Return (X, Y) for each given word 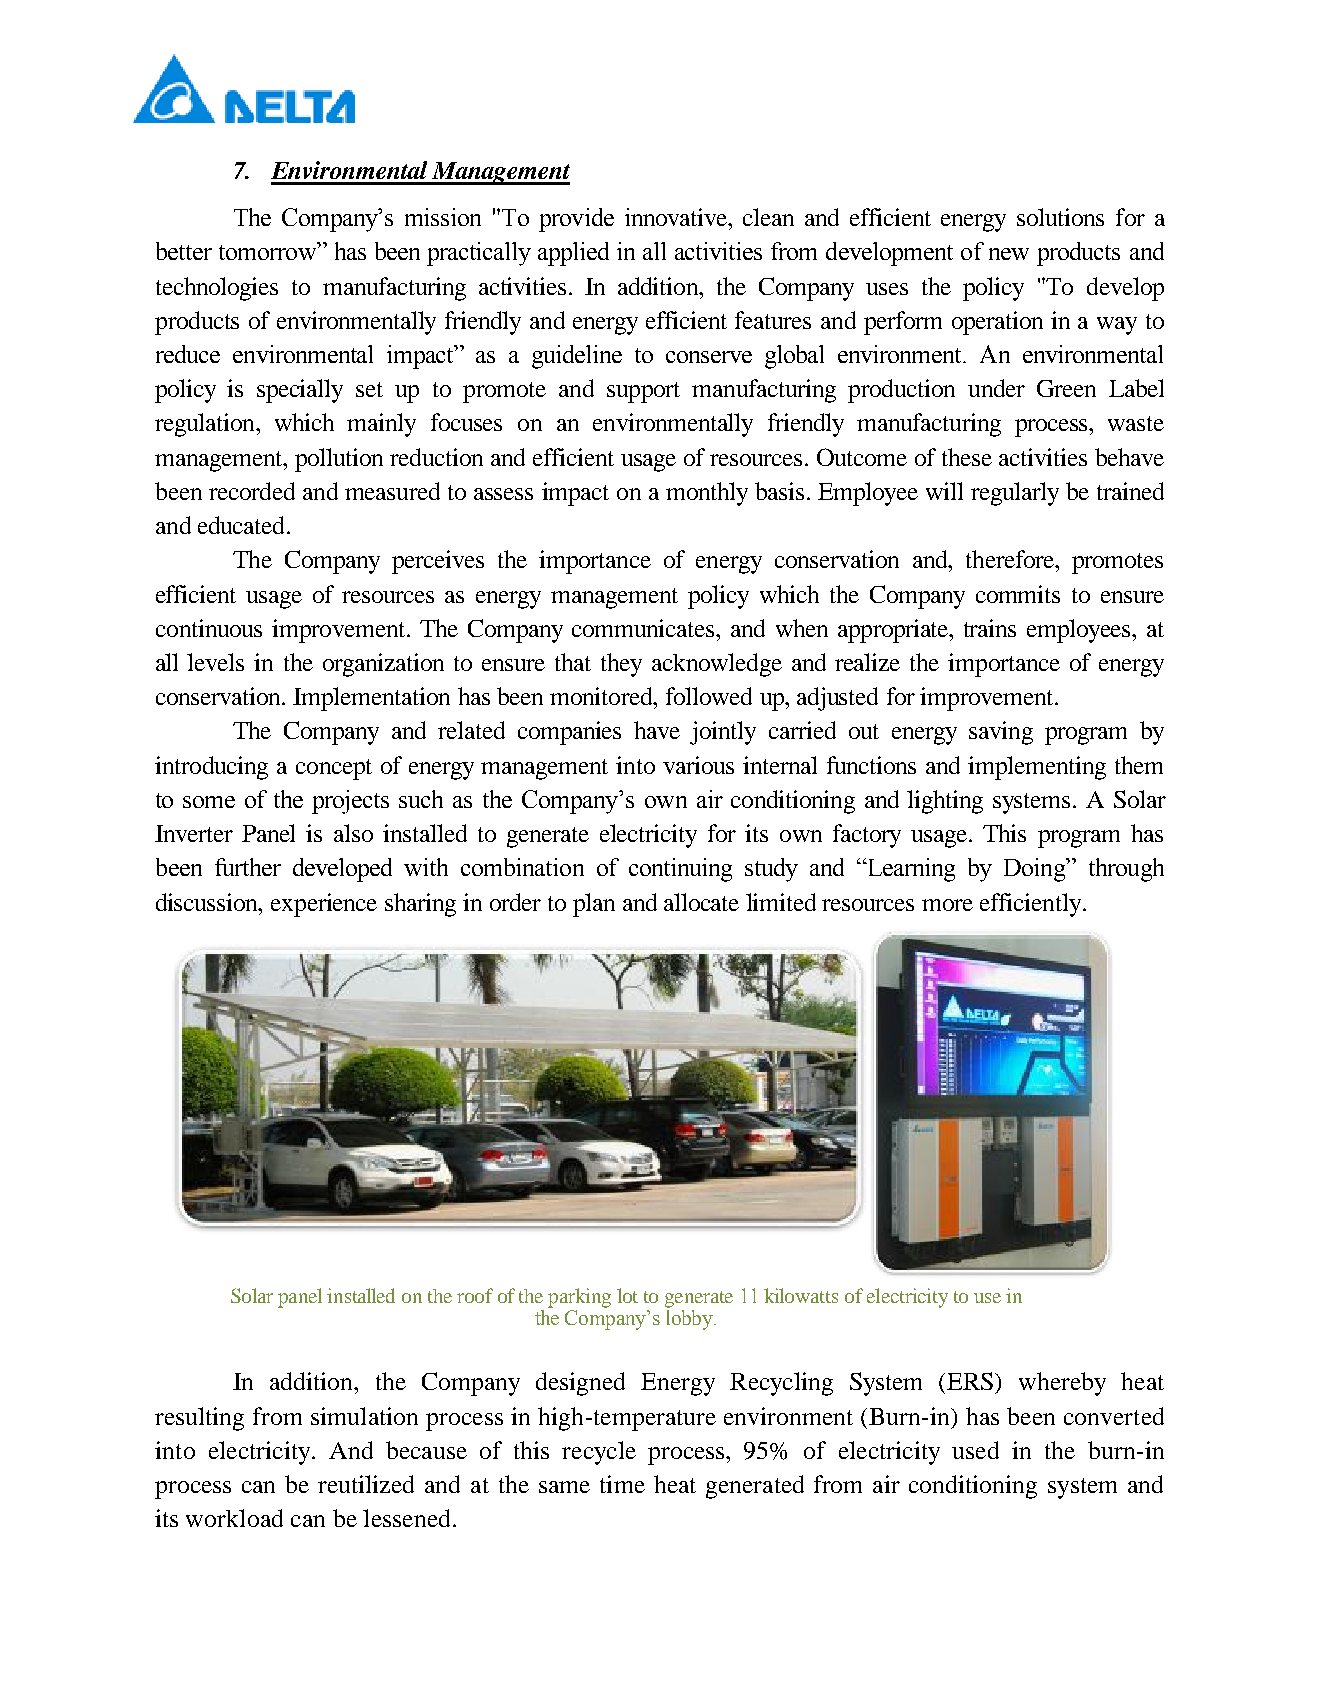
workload (234, 1518)
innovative (677, 217)
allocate (701, 902)
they (621, 665)
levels (215, 662)
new (1009, 254)
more (947, 905)
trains (990, 628)
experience (324, 905)
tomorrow (269, 251)
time (622, 1484)
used (975, 1450)
